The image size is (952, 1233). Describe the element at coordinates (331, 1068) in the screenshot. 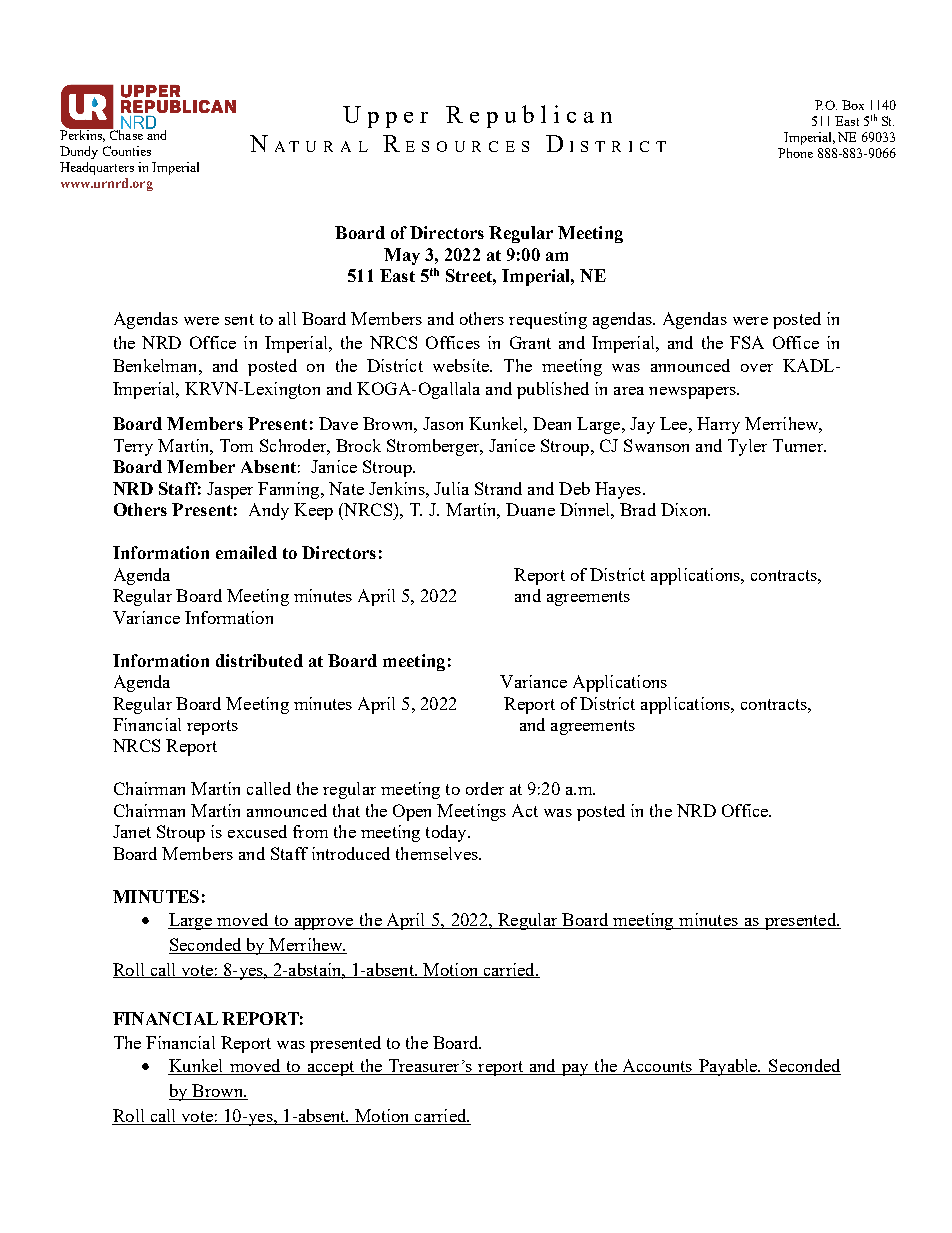

I see `accept` at that location.
